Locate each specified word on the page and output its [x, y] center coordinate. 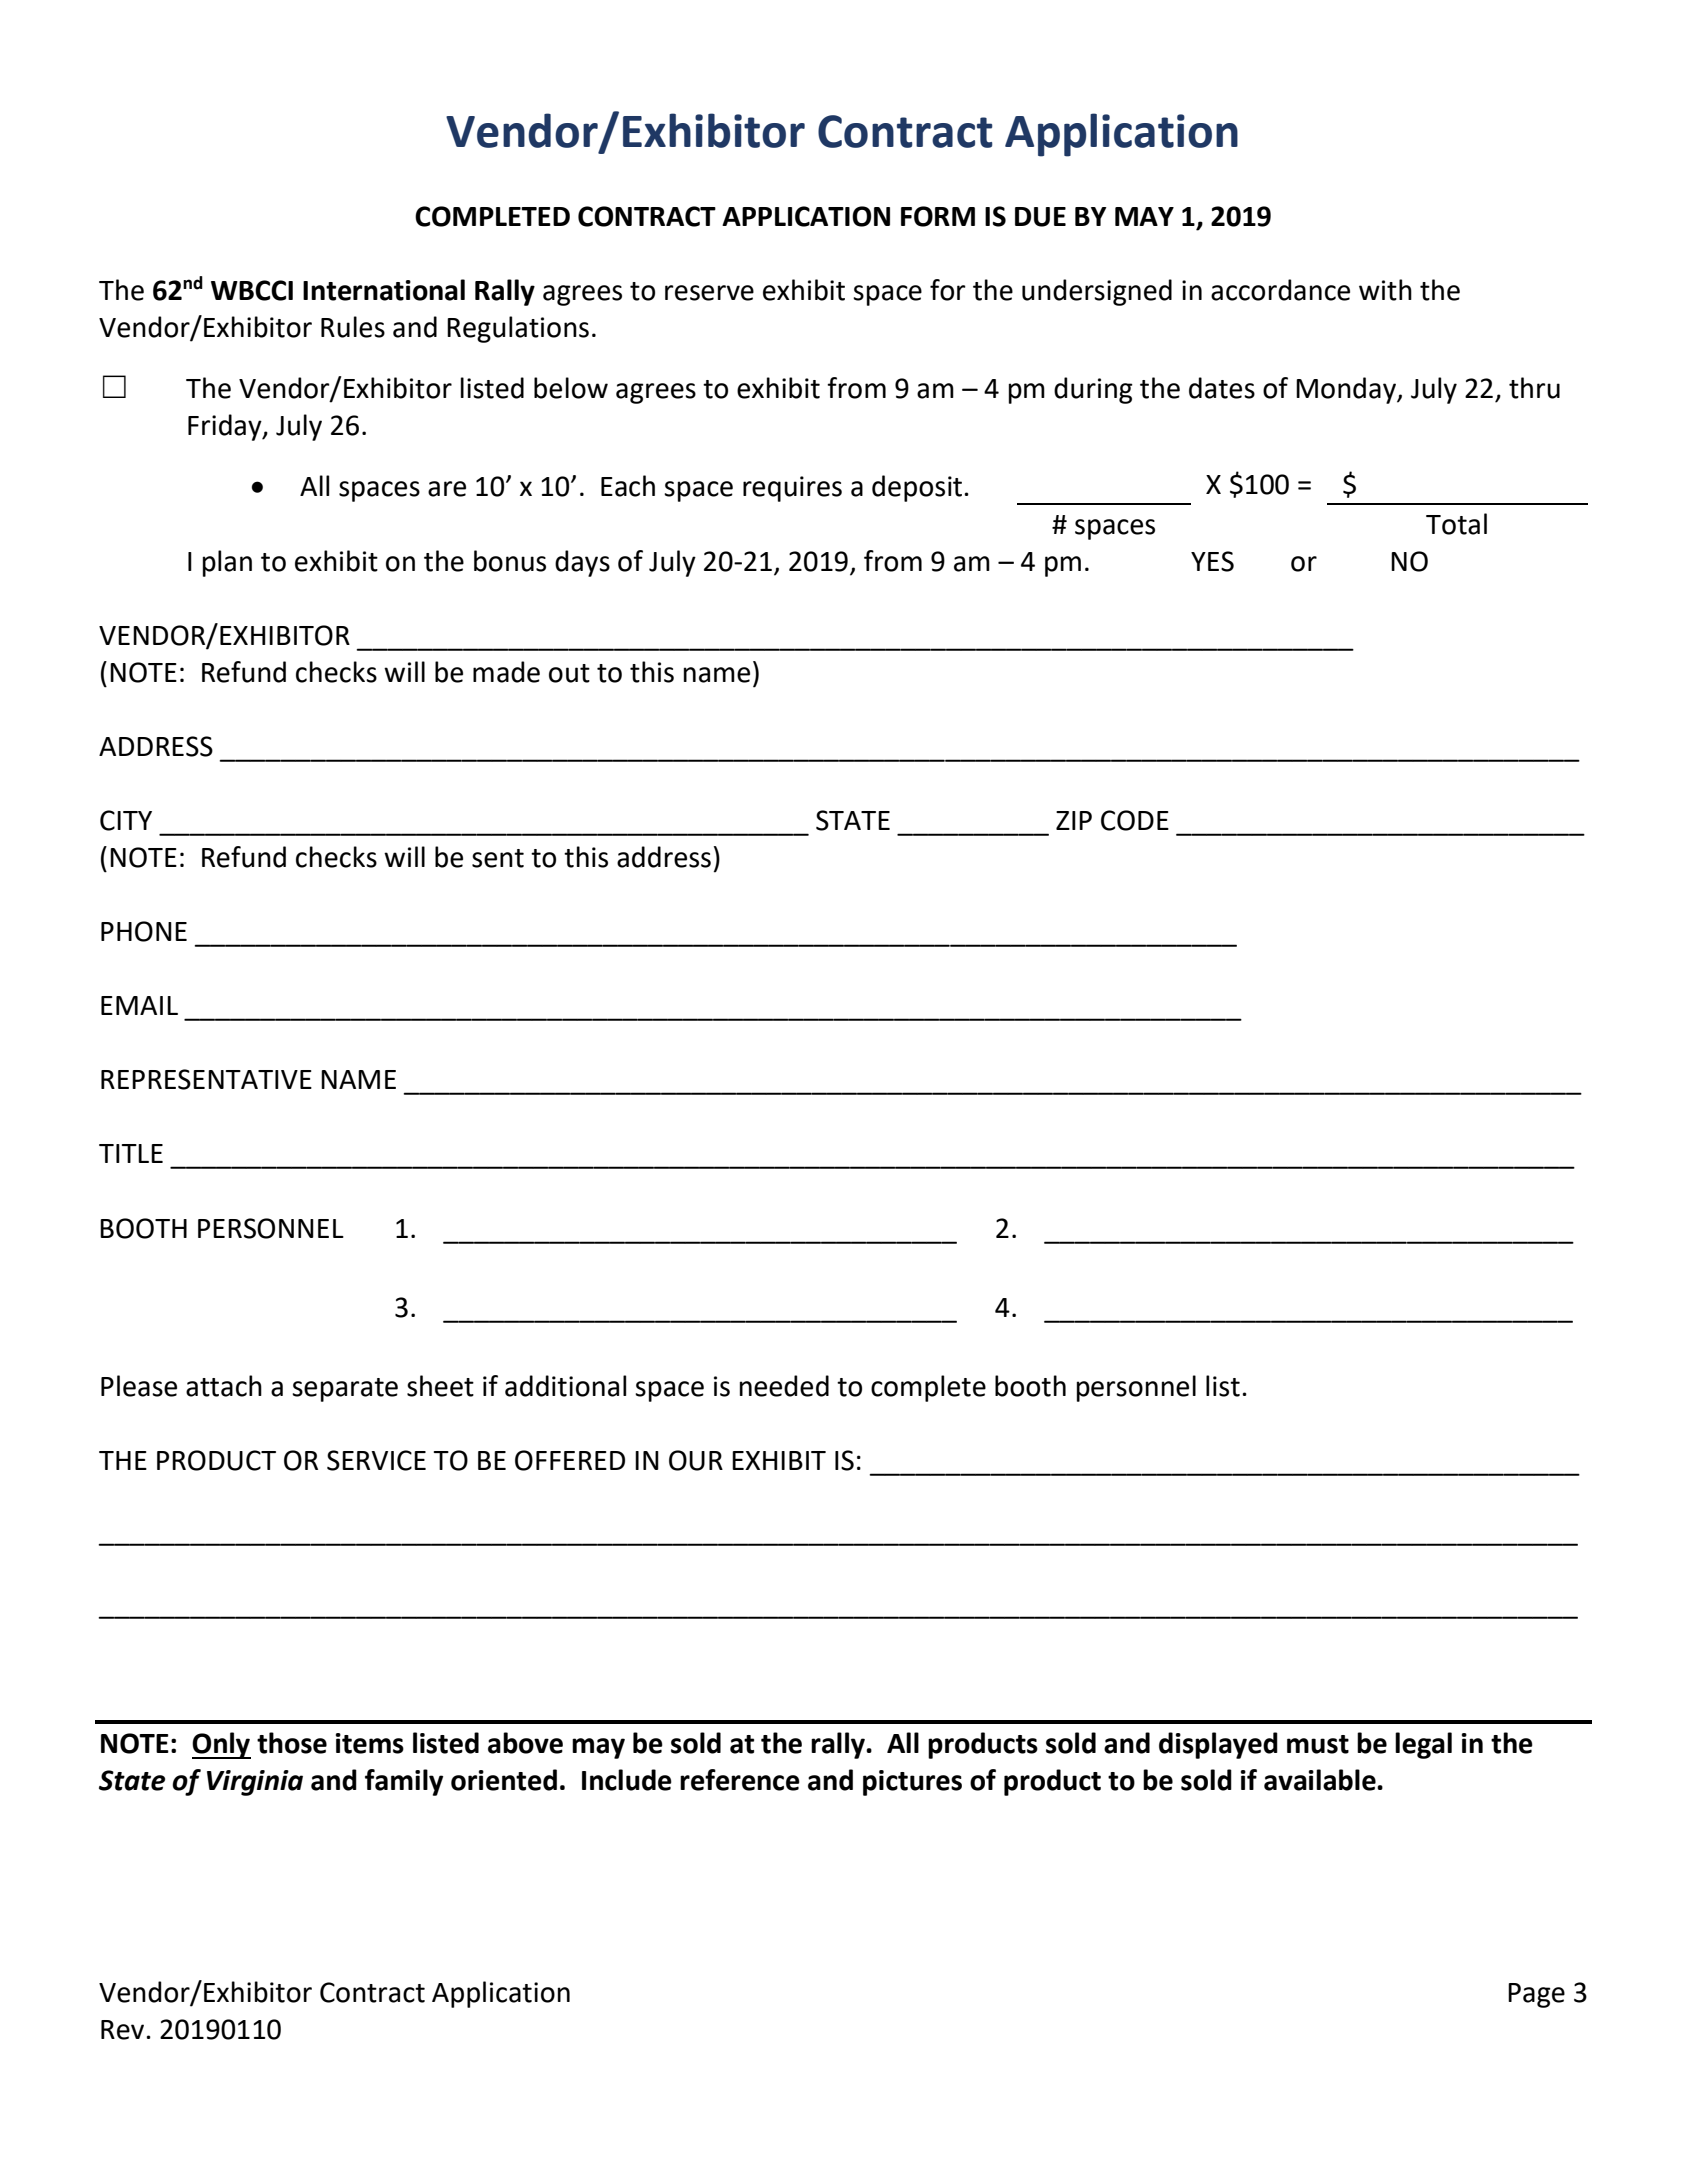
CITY [126, 820]
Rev [122, 2030]
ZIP [1074, 820]
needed [784, 1386]
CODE [1135, 820]
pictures [912, 1783]
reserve [709, 293]
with [1385, 290]
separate [345, 1390]
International [384, 290]
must [1318, 1744]
